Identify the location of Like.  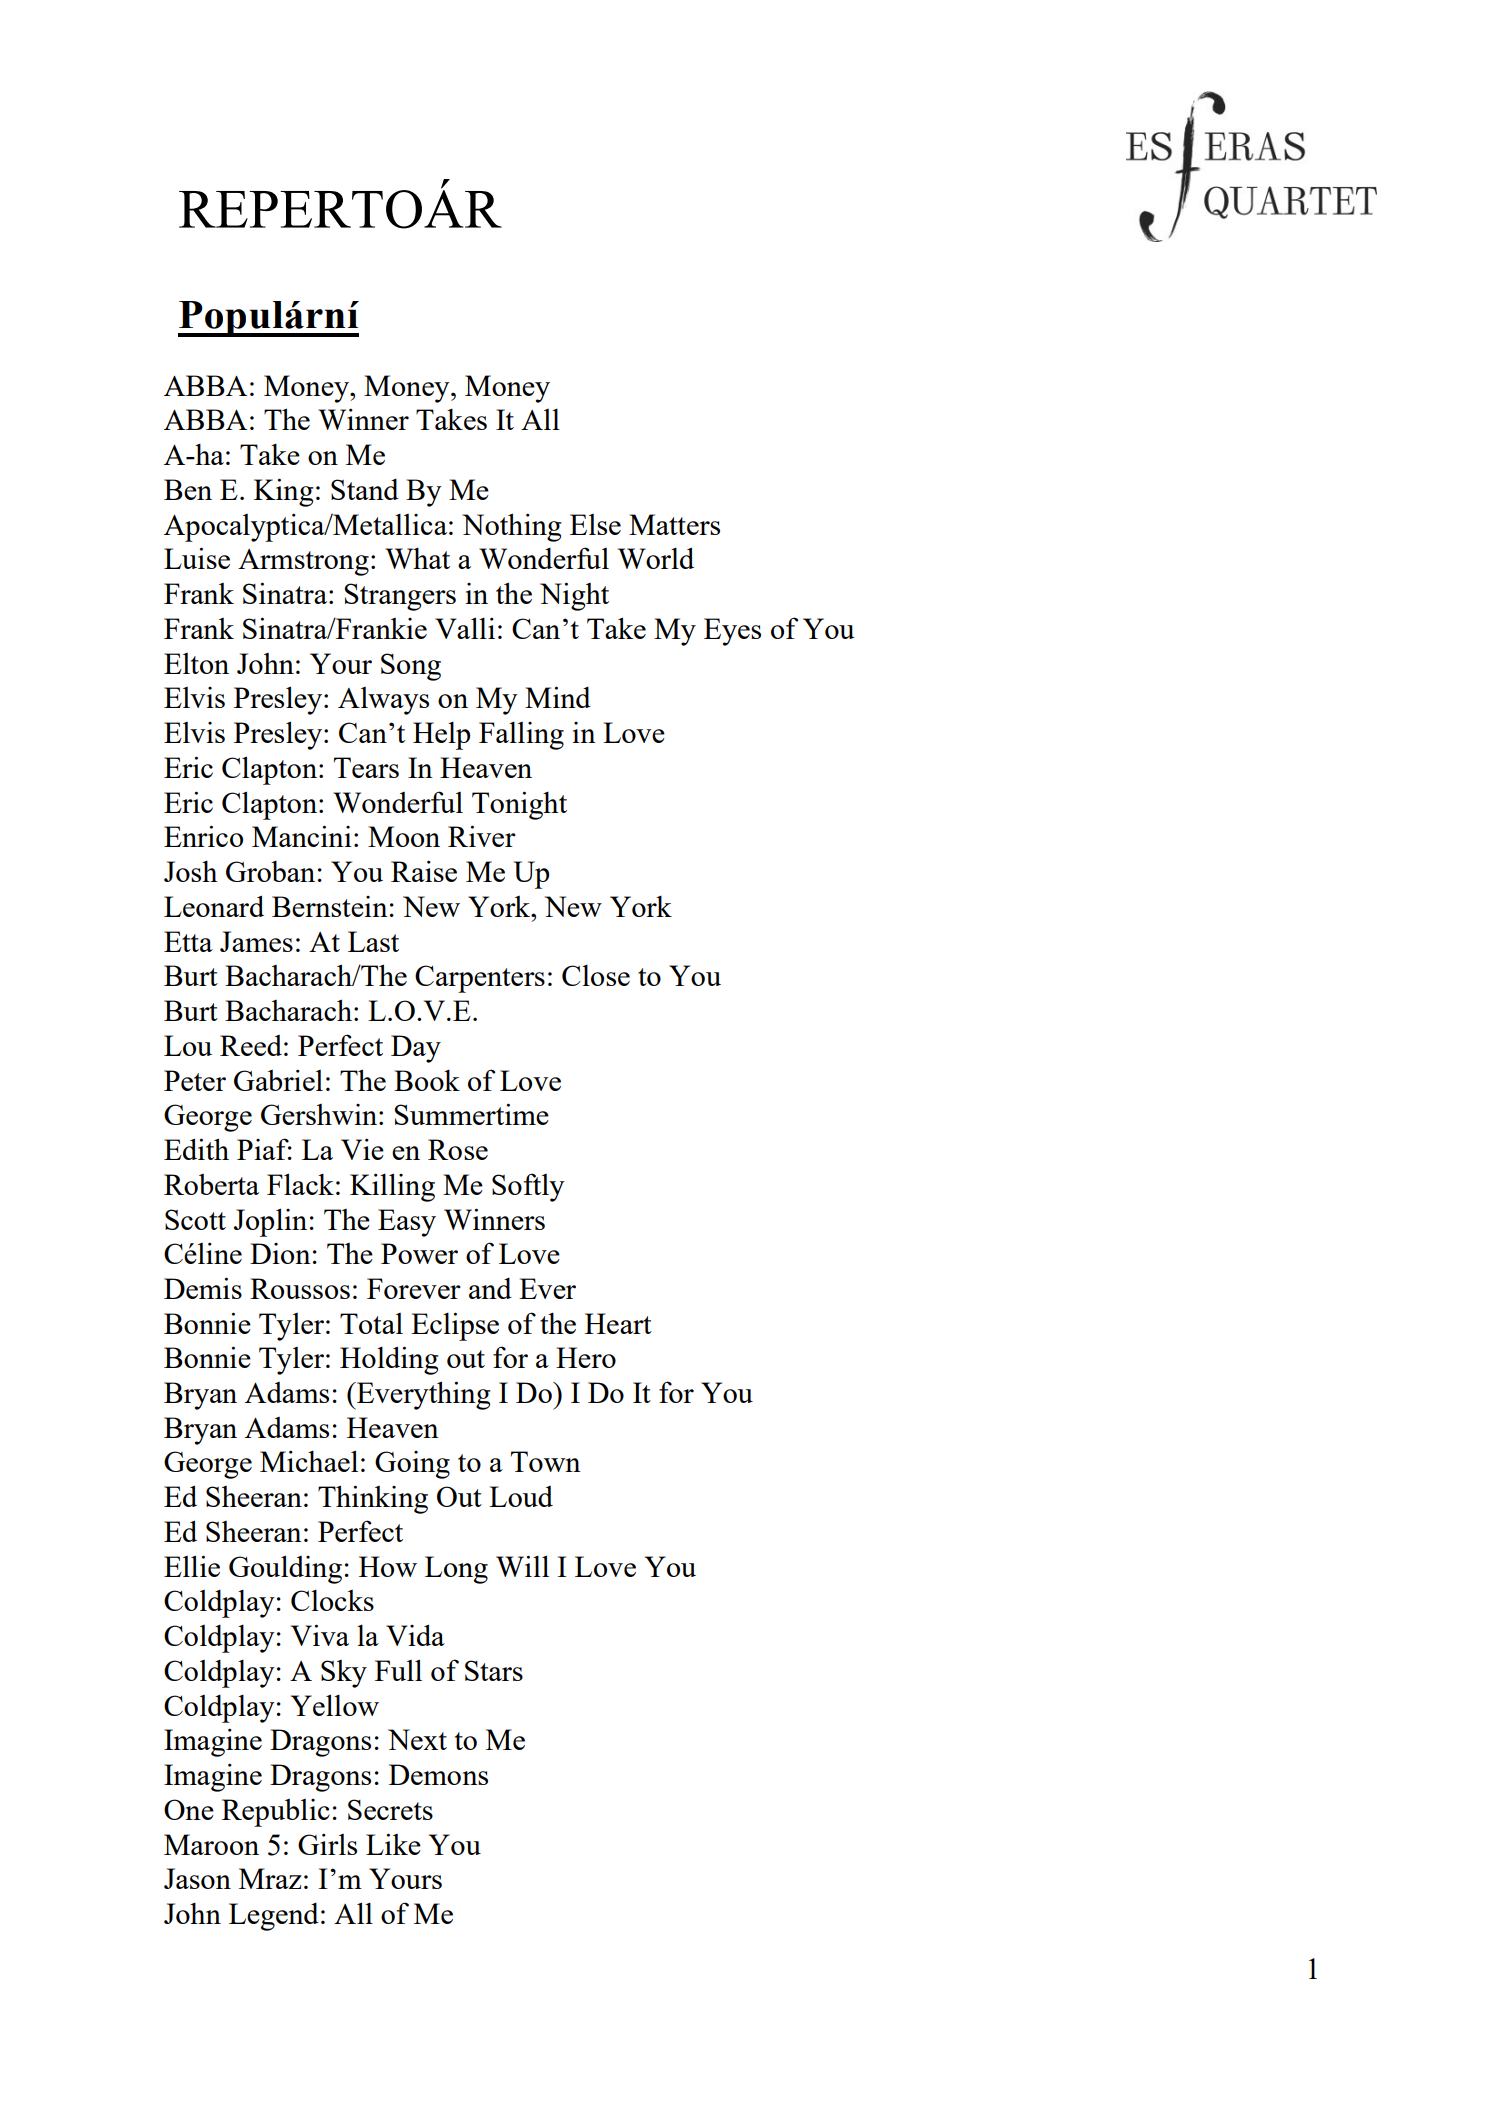
(393, 1844).
